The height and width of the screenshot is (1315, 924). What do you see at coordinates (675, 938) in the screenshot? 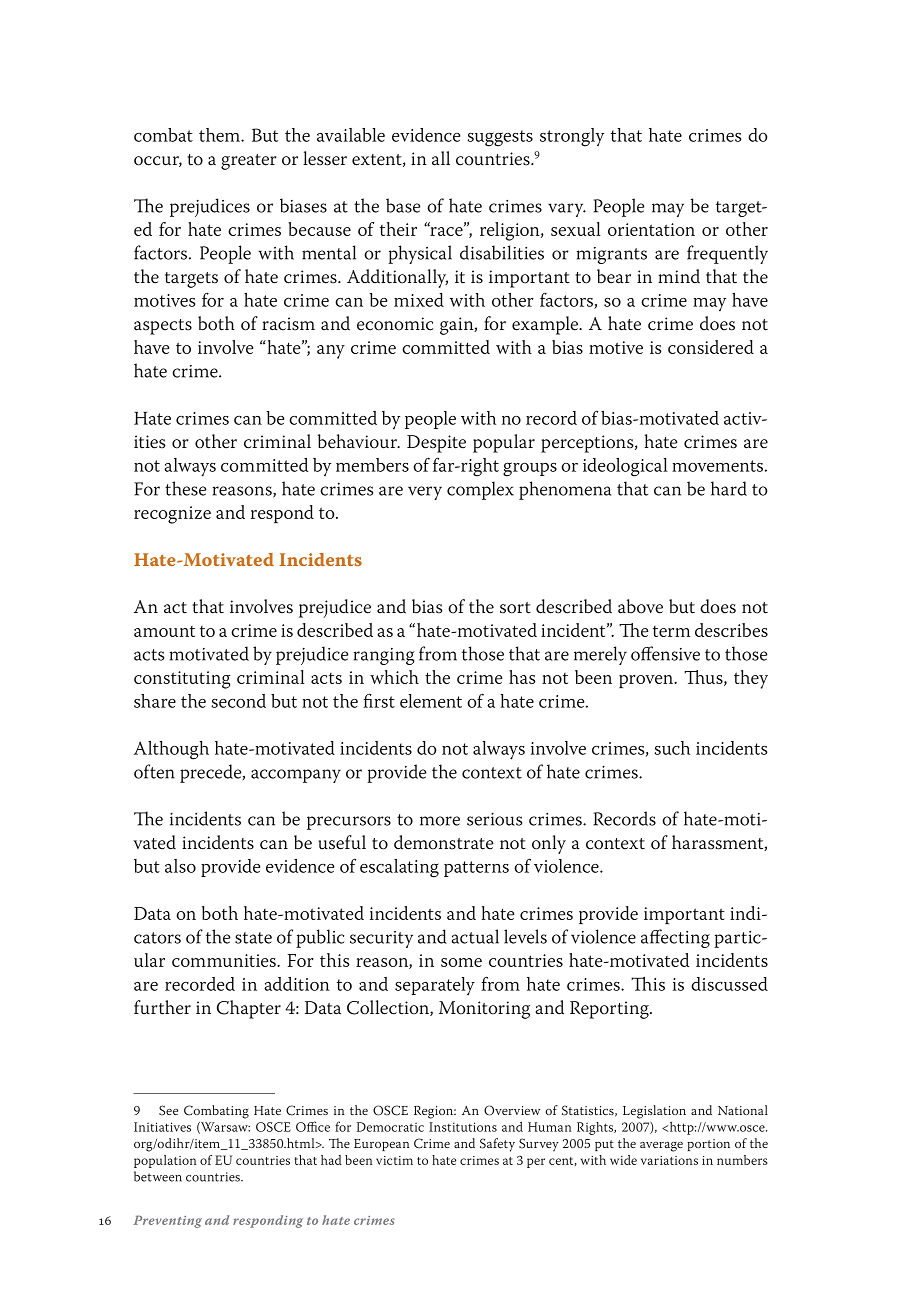
I see `affecting` at bounding box center [675, 938].
